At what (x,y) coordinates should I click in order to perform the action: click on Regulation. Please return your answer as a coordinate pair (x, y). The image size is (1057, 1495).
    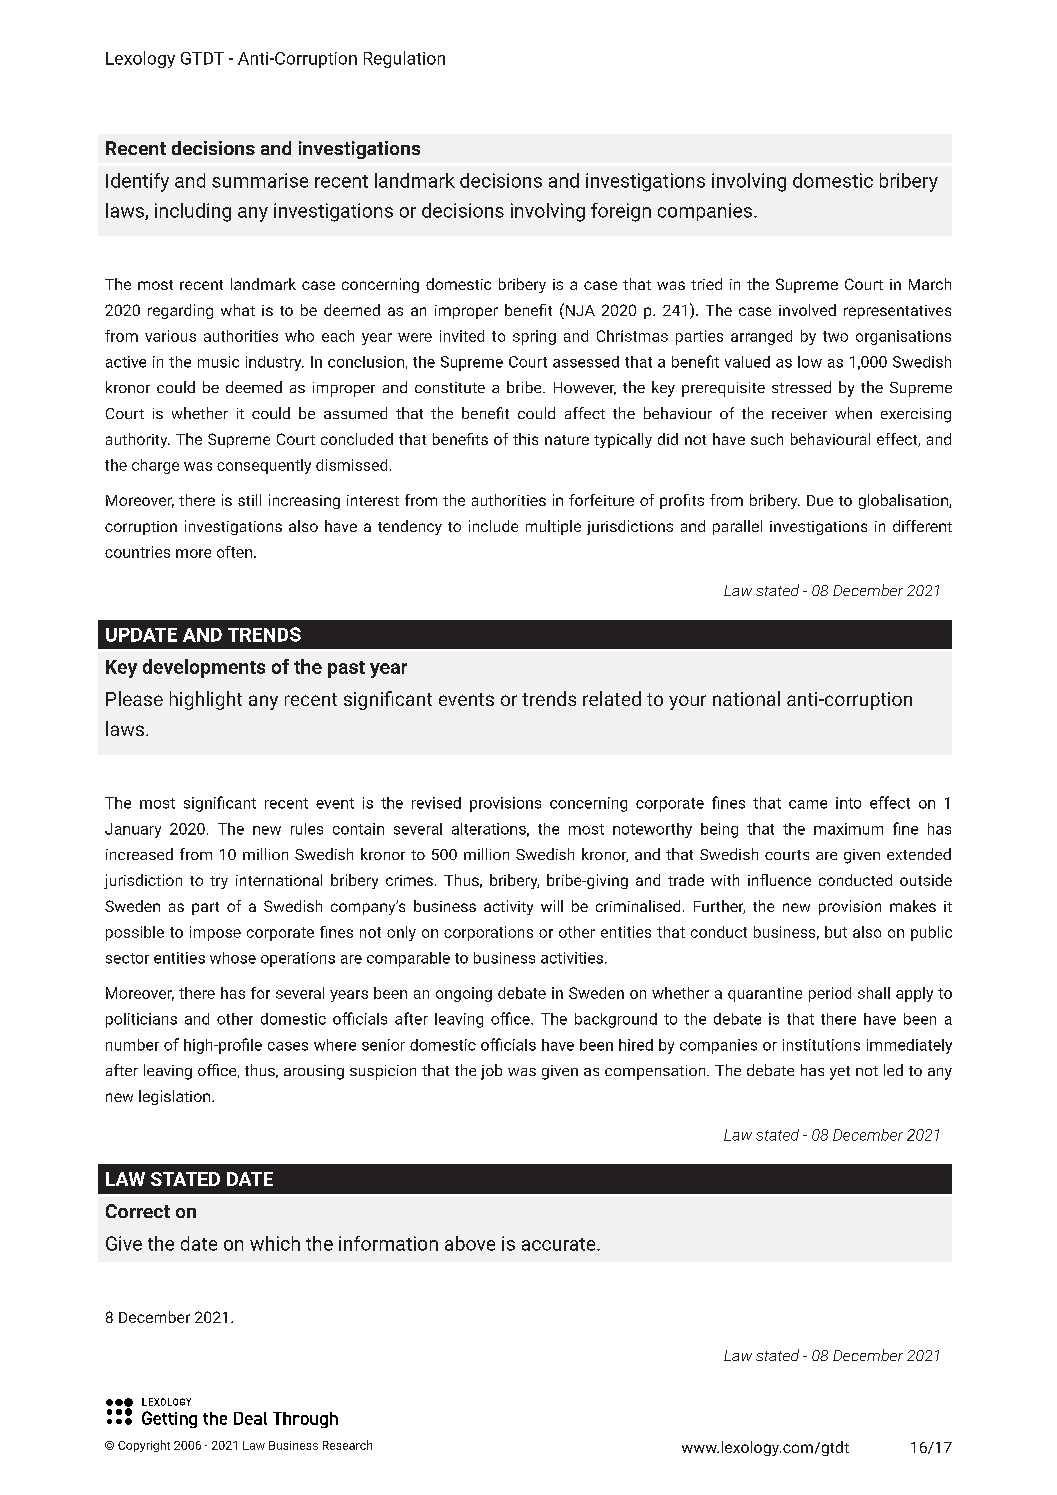
    Looking at the image, I should click on (404, 59).
